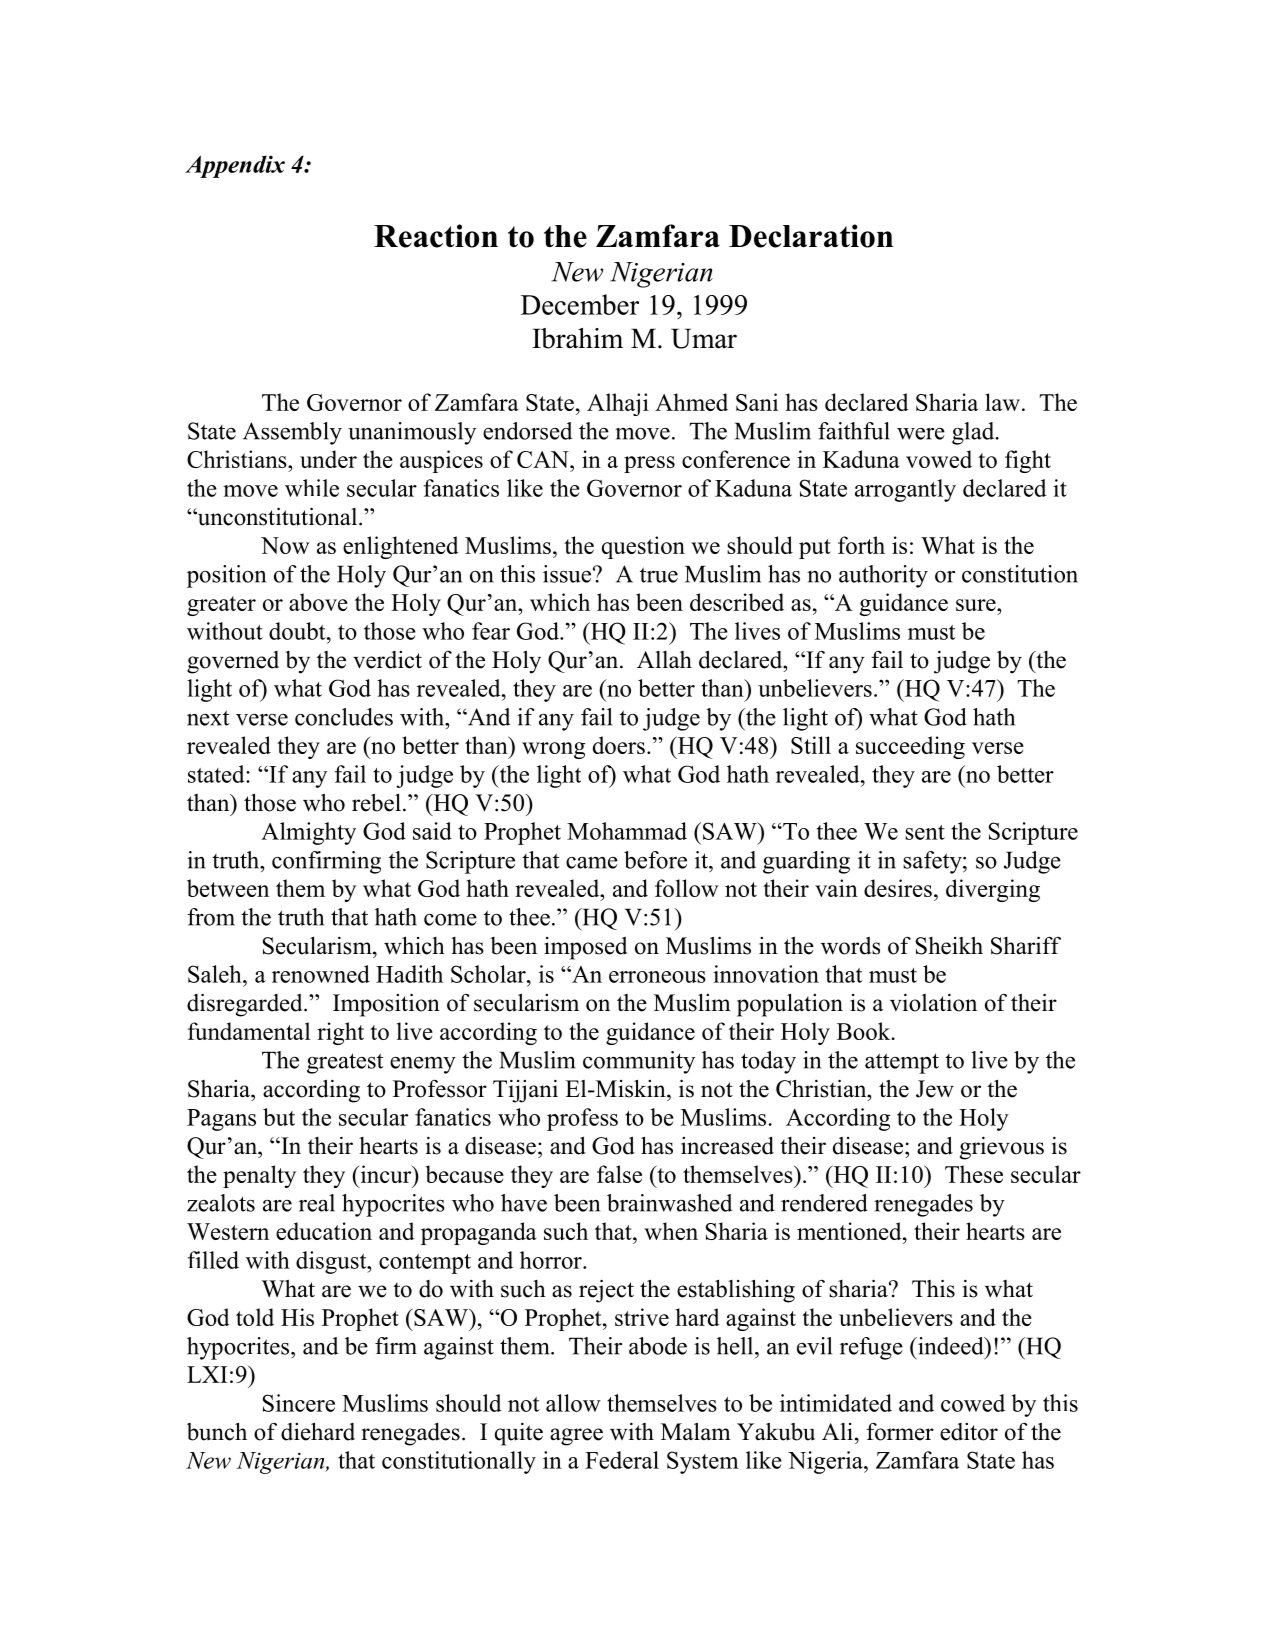 The height and width of the page is (1641, 1268). What do you see at coordinates (925, 832) in the page?
I see `sent` at bounding box center [925, 832].
